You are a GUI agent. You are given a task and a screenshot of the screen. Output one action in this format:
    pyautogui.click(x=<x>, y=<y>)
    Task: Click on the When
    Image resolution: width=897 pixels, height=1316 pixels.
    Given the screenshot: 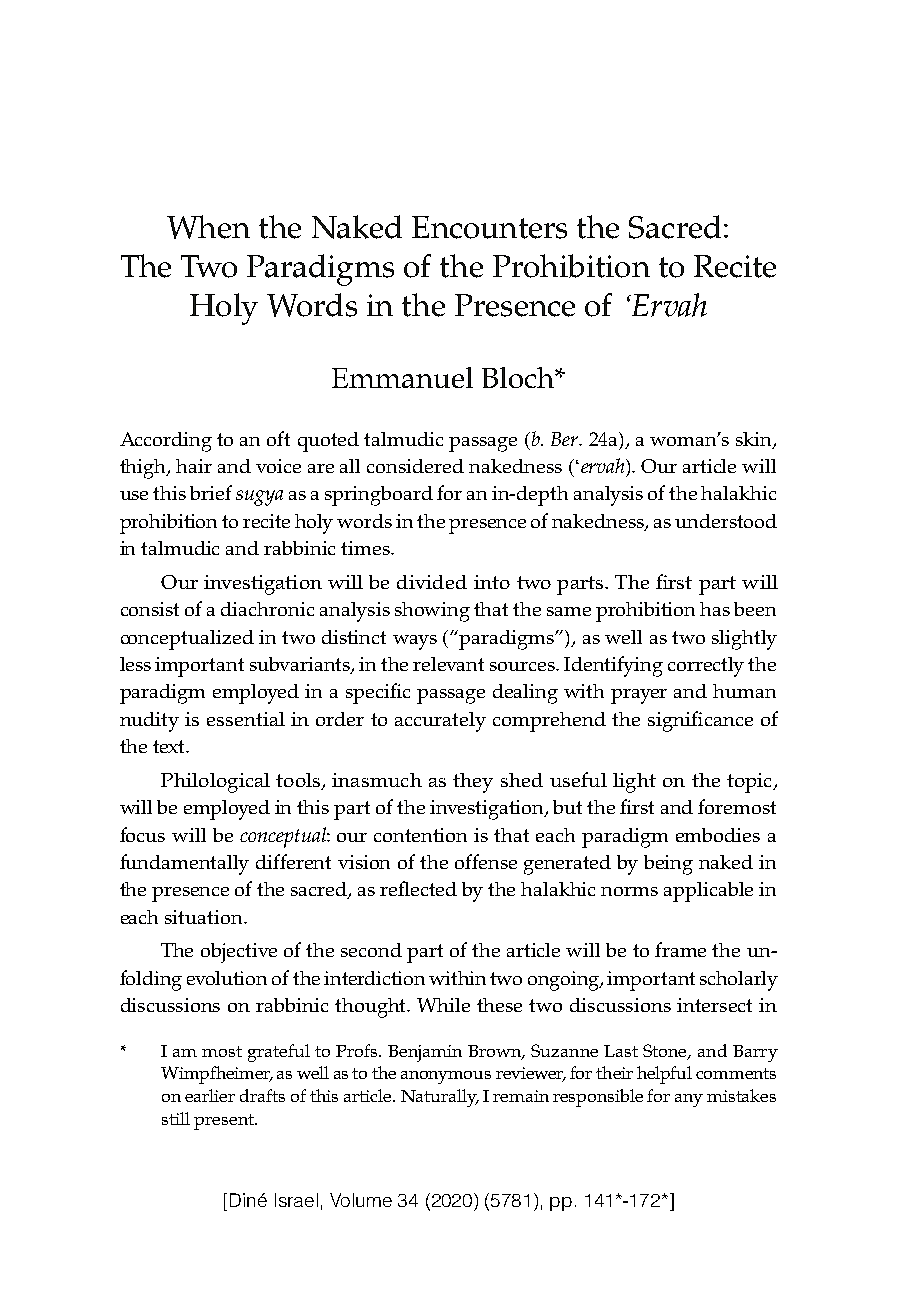 What is the action you would take?
    pyautogui.click(x=208, y=227)
